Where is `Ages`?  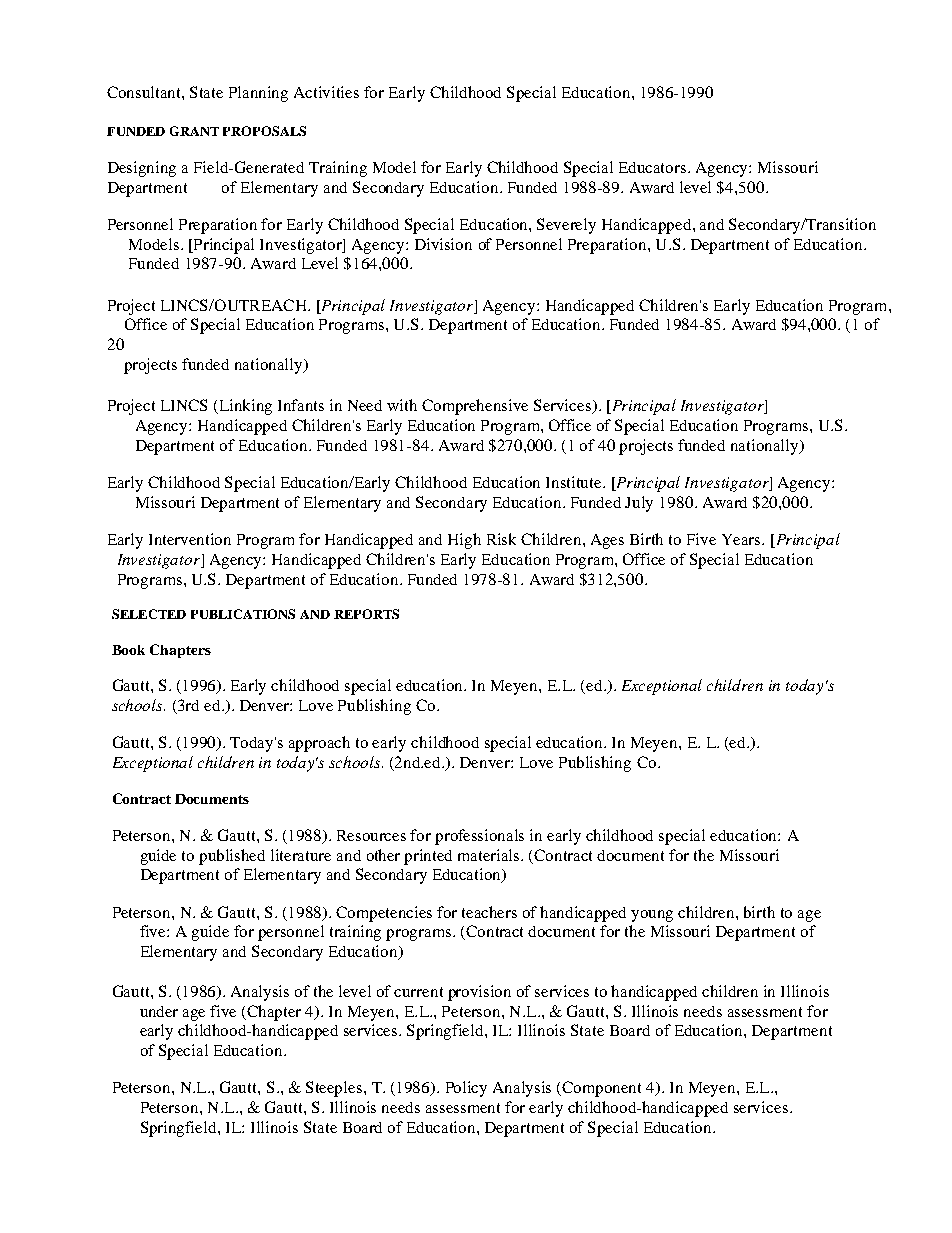 Ages is located at coordinates (607, 541).
